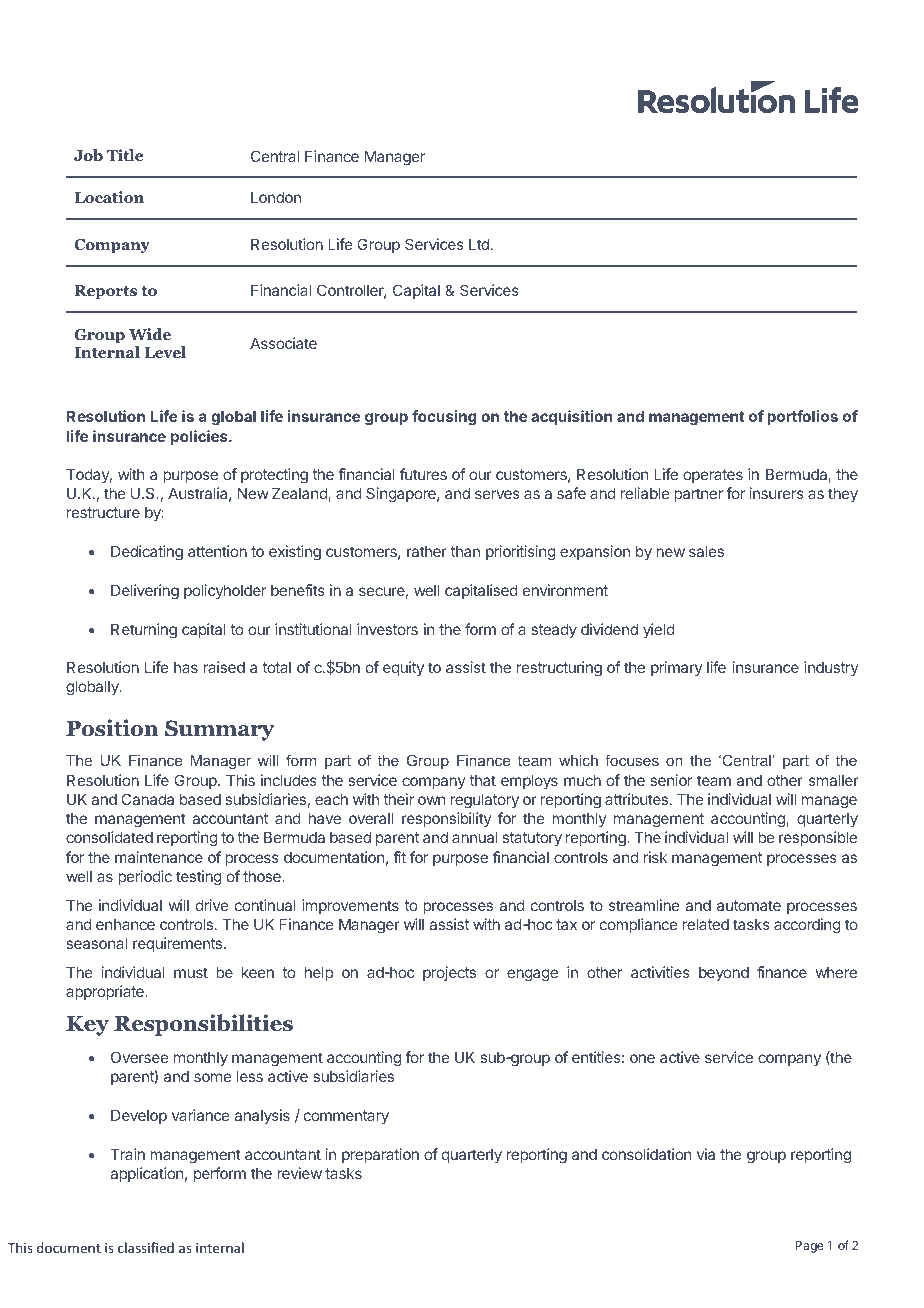 This document has width=924, height=1308. Describe the element at coordinates (479, 244) in the document. I see `Ltd` at that location.
